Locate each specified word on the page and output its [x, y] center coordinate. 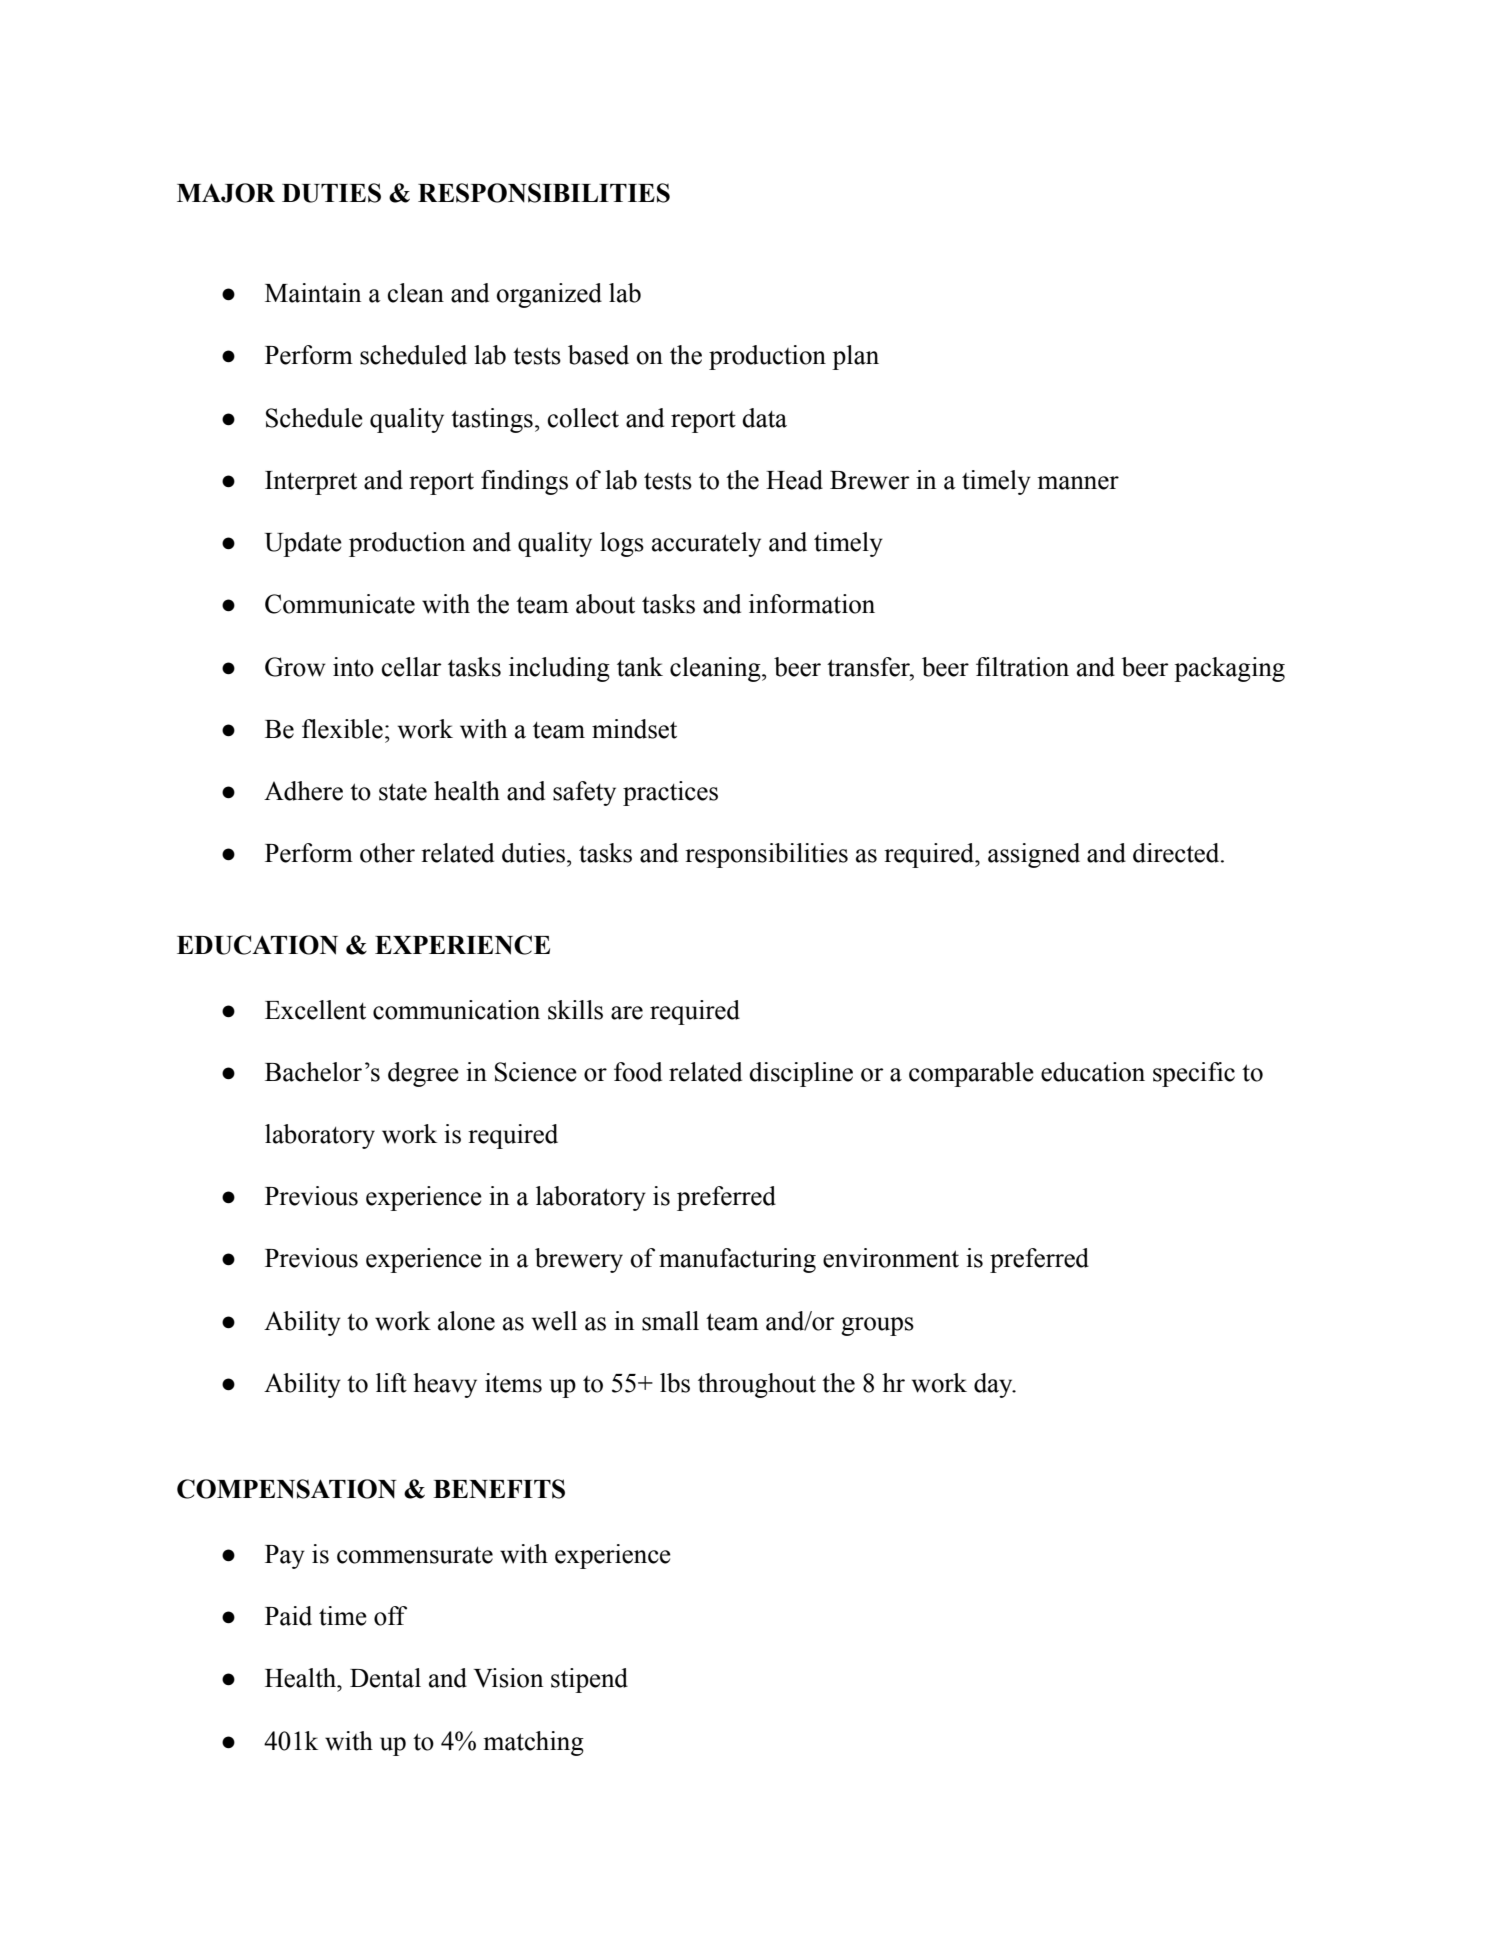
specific [1194, 1074]
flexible [342, 729]
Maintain [313, 293]
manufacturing [737, 1260]
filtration [1022, 667]
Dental [385, 1678]
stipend [589, 1680]
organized [549, 295]
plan [855, 357]
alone [466, 1321]
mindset [634, 729]
